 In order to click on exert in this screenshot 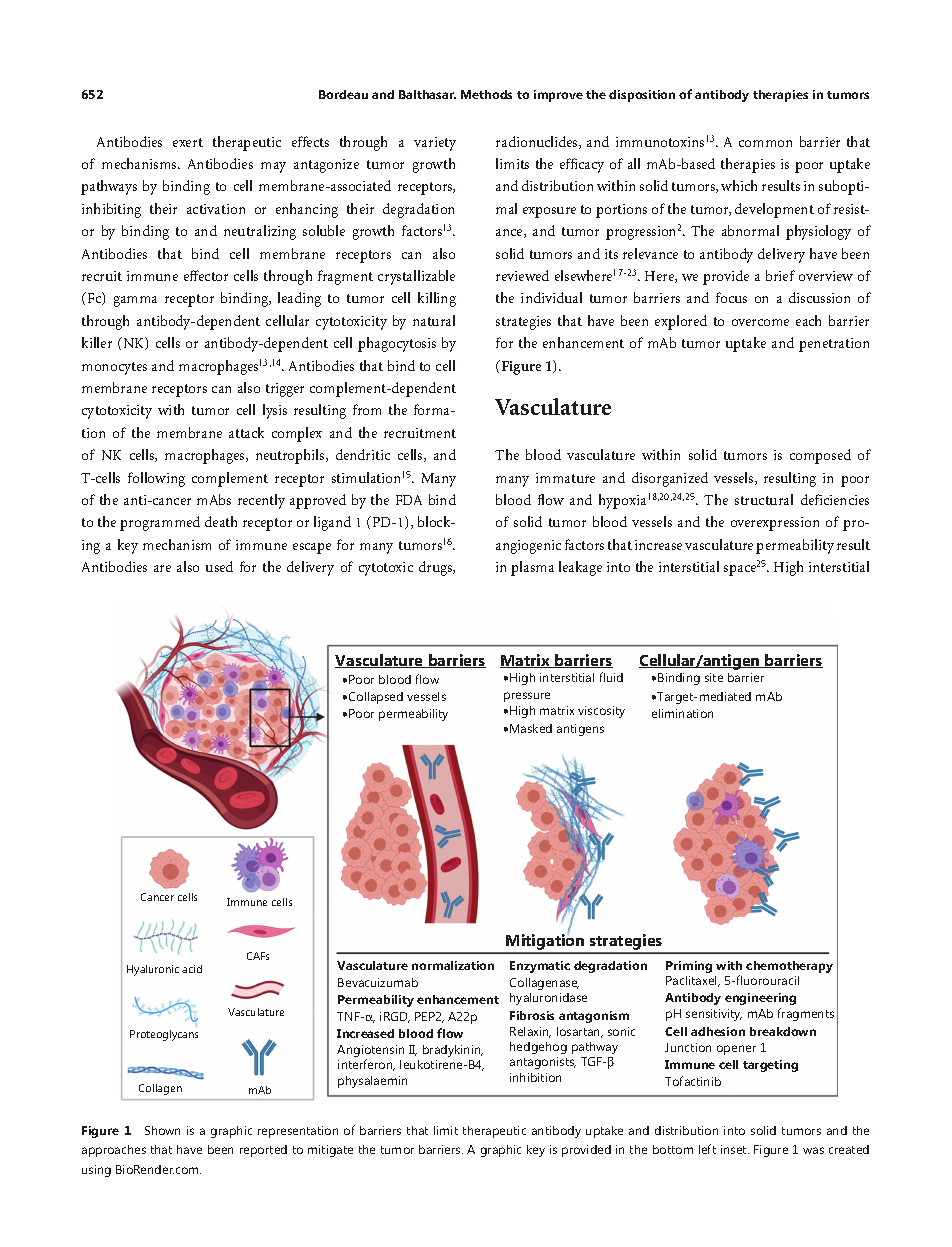, I will do `click(188, 142)`.
